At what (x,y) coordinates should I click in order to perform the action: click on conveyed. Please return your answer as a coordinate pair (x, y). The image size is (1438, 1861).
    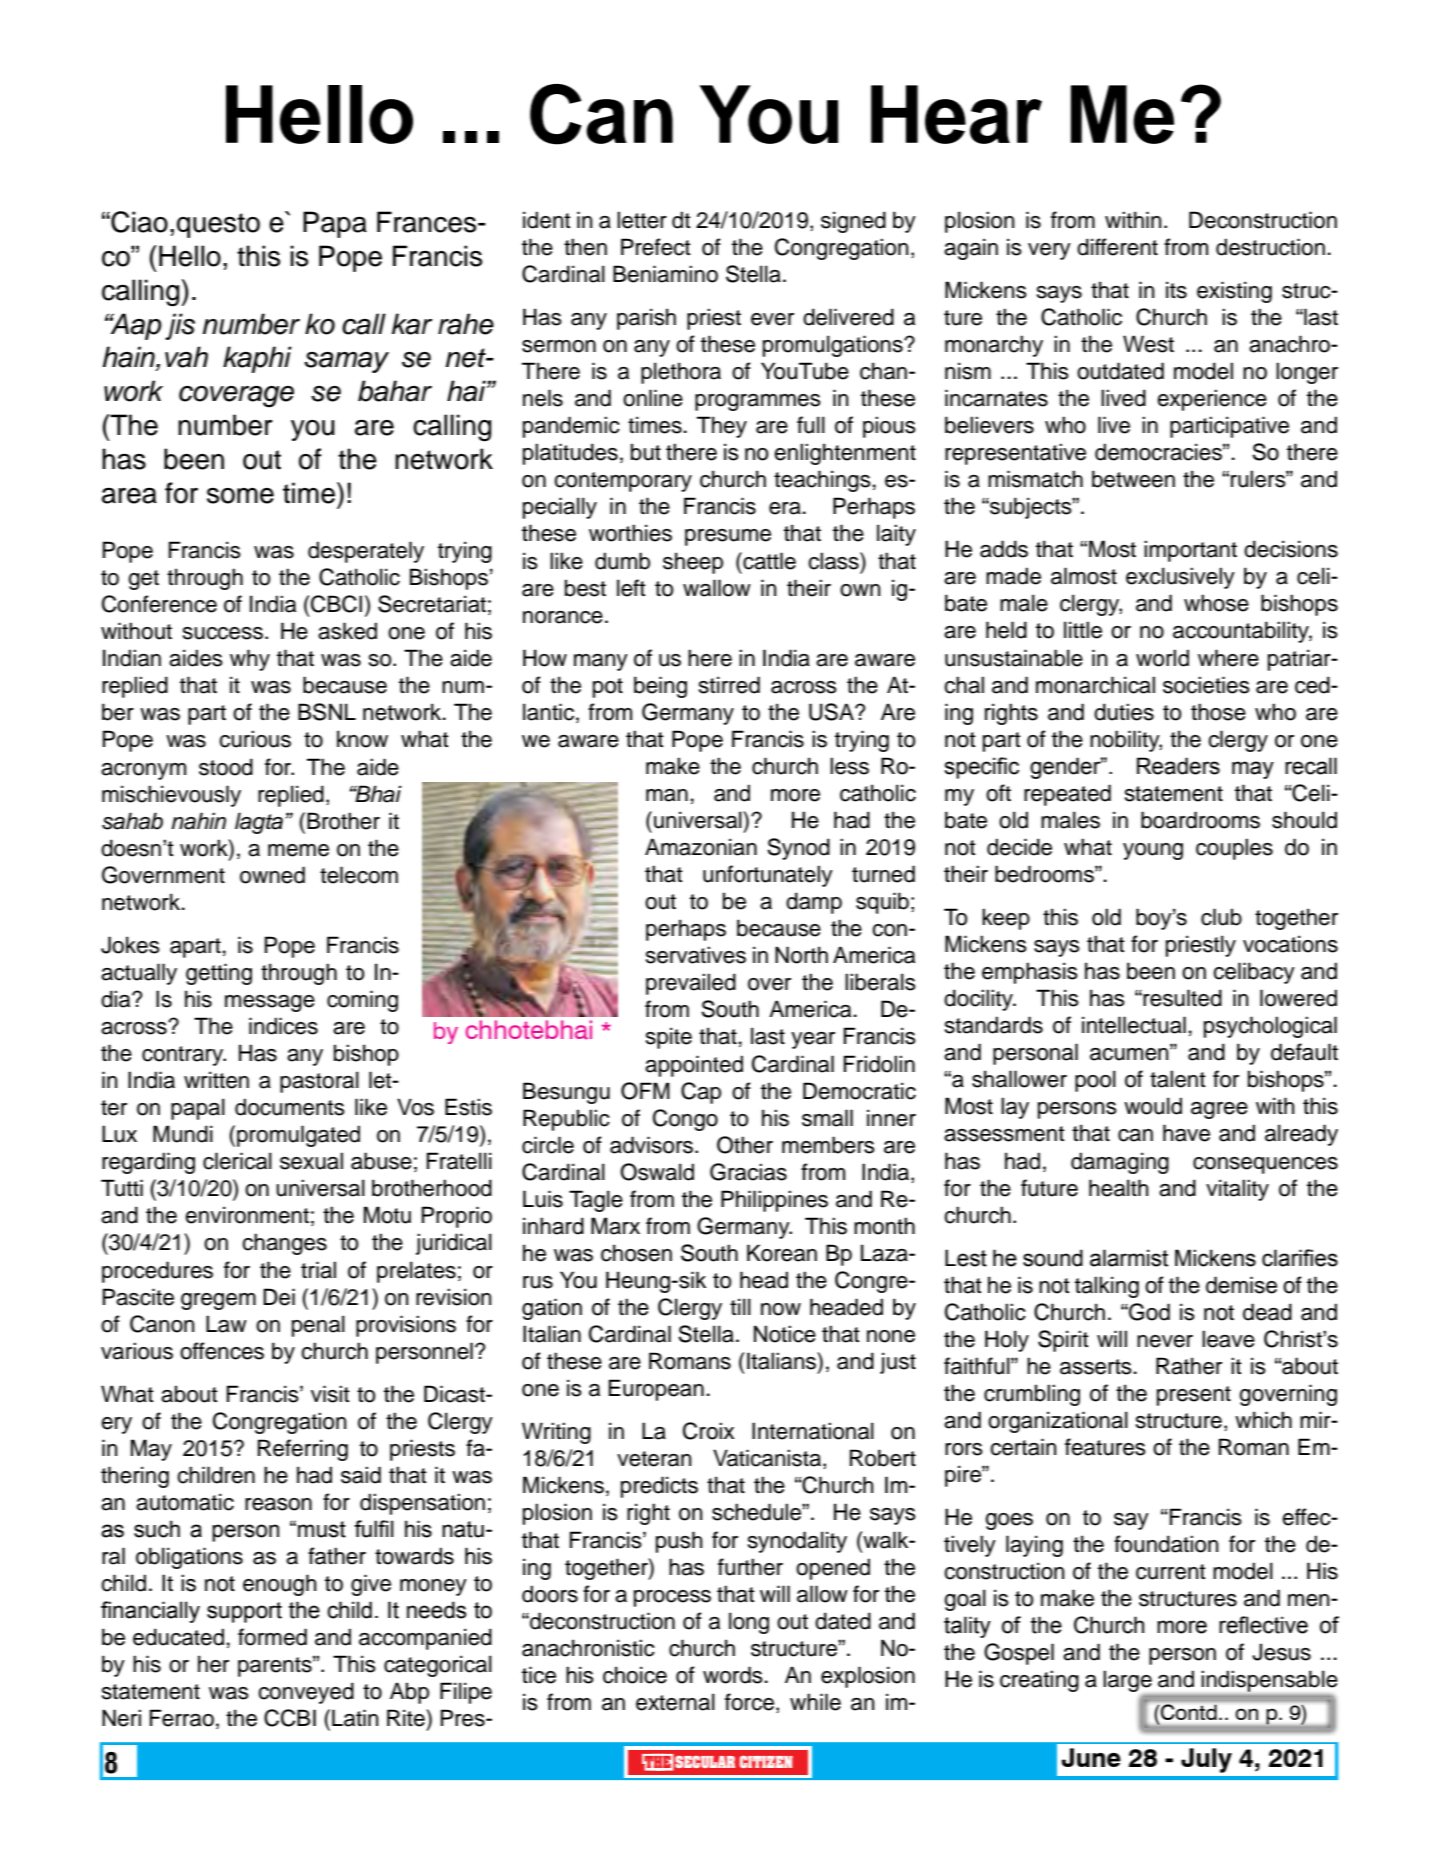
    Looking at the image, I should click on (306, 1693).
